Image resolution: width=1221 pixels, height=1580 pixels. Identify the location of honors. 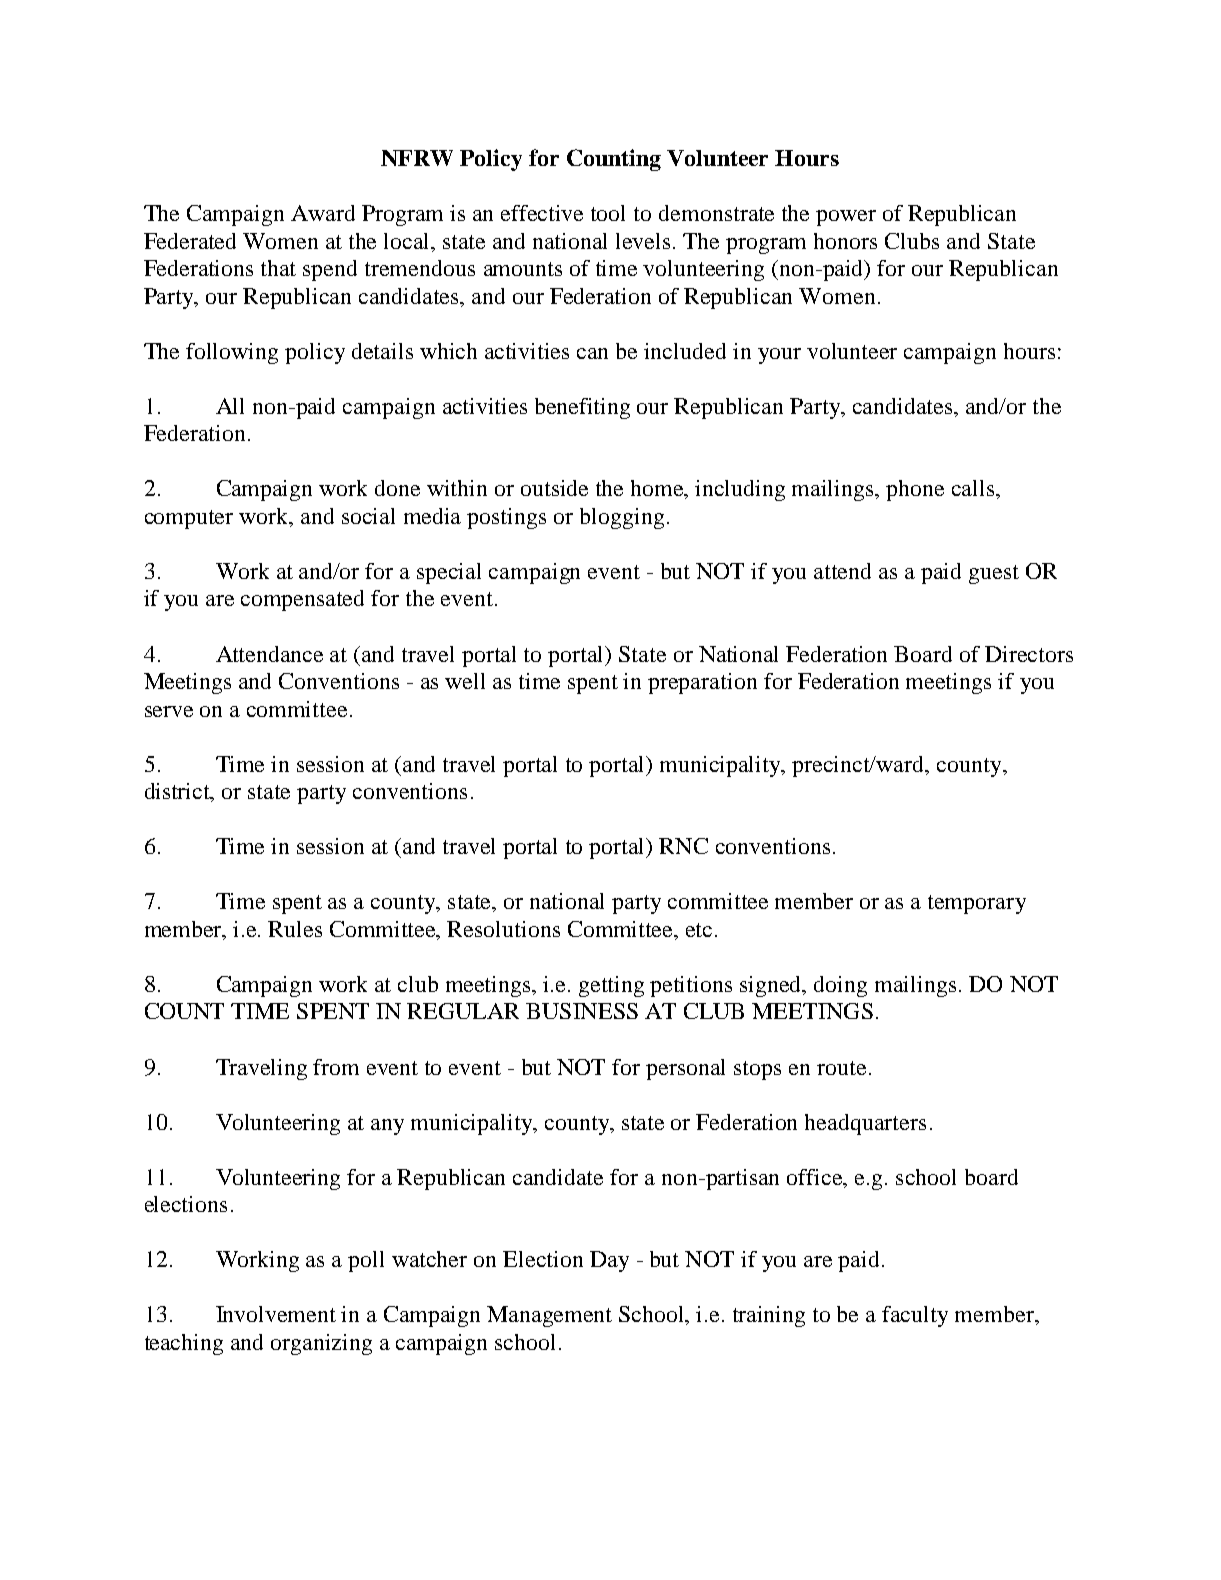
(845, 241).
